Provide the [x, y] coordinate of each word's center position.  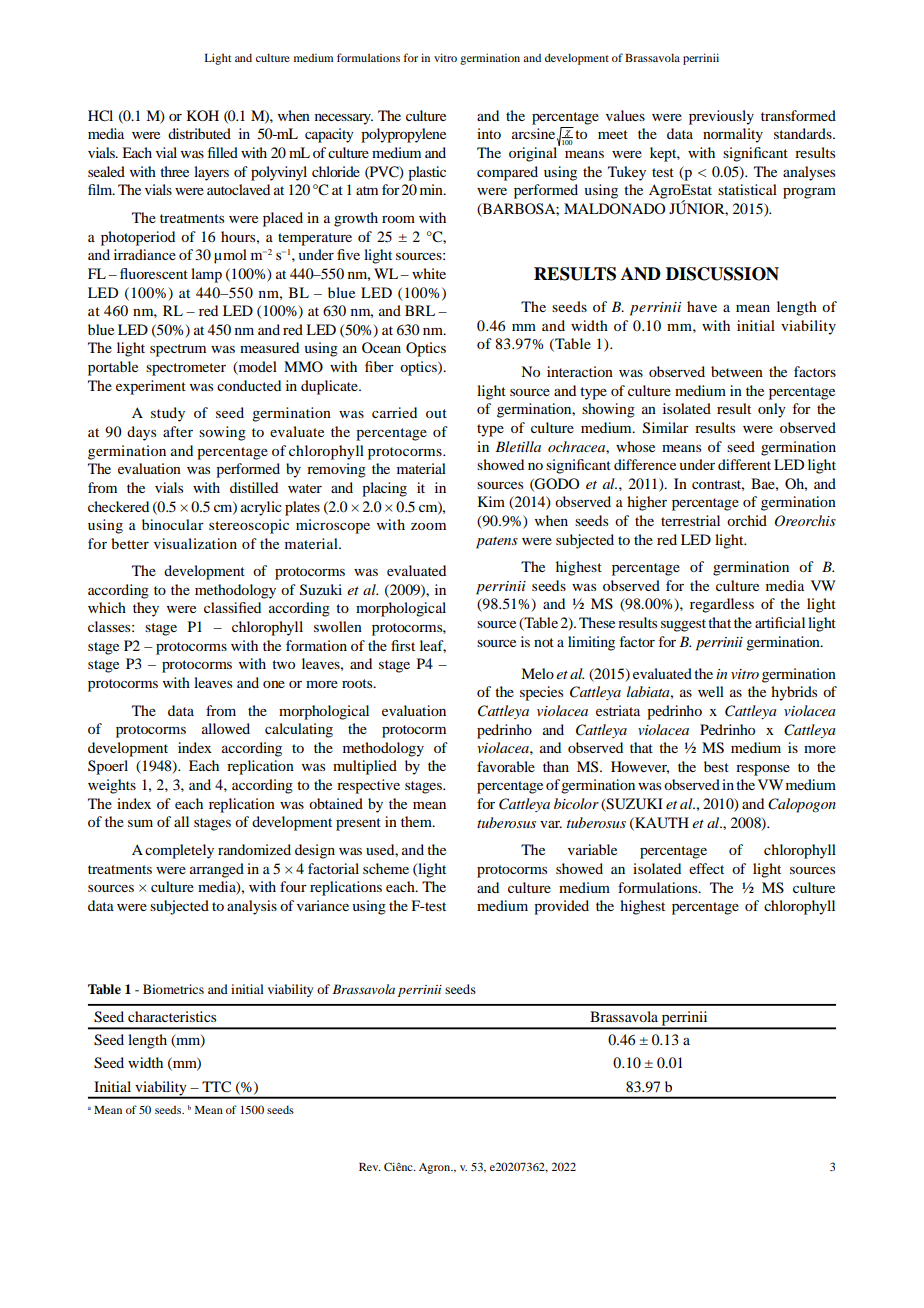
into [489, 133]
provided [561, 907]
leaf [433, 646]
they [146, 609]
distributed [199, 133]
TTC [216, 1087]
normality [733, 135]
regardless [722, 605]
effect [706, 868]
